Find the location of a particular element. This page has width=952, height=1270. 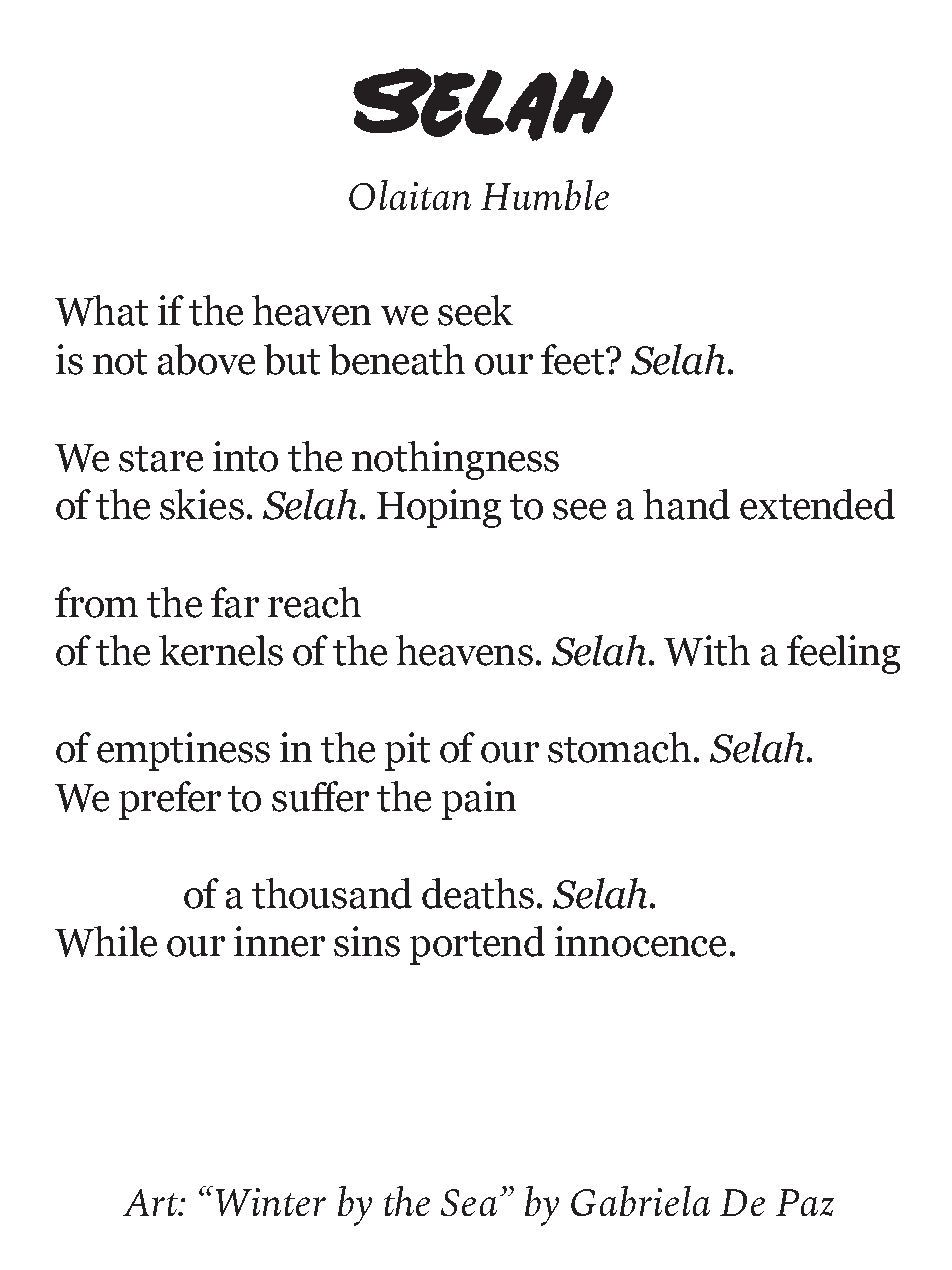

Humble is located at coordinates (545, 195).
